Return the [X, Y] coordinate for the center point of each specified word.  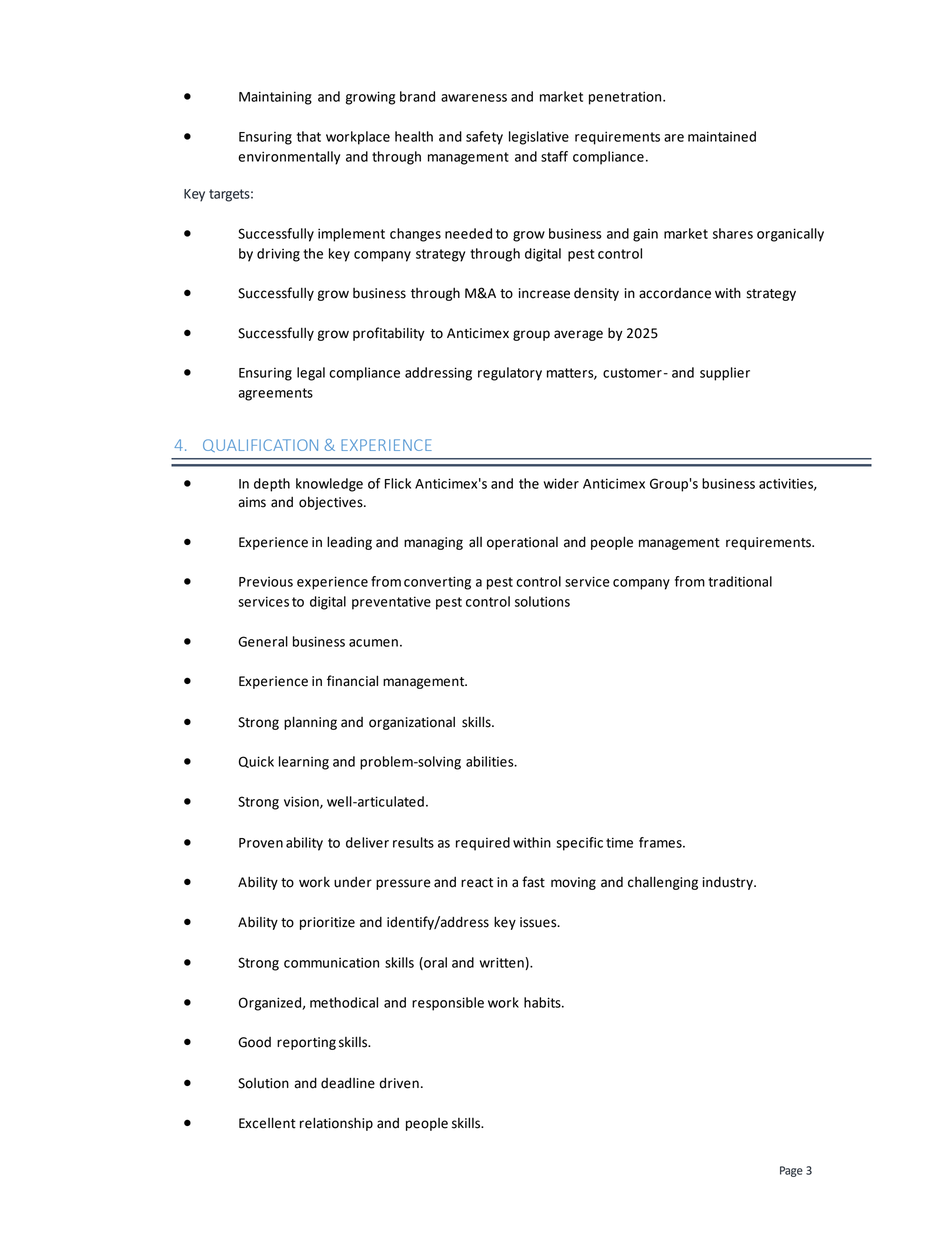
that [309, 136]
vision [302, 802]
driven [399, 1083]
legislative [539, 138]
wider [561, 483]
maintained [722, 136]
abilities [491, 761]
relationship [336, 1124]
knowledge [329, 485]
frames [661, 842]
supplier [725, 374]
